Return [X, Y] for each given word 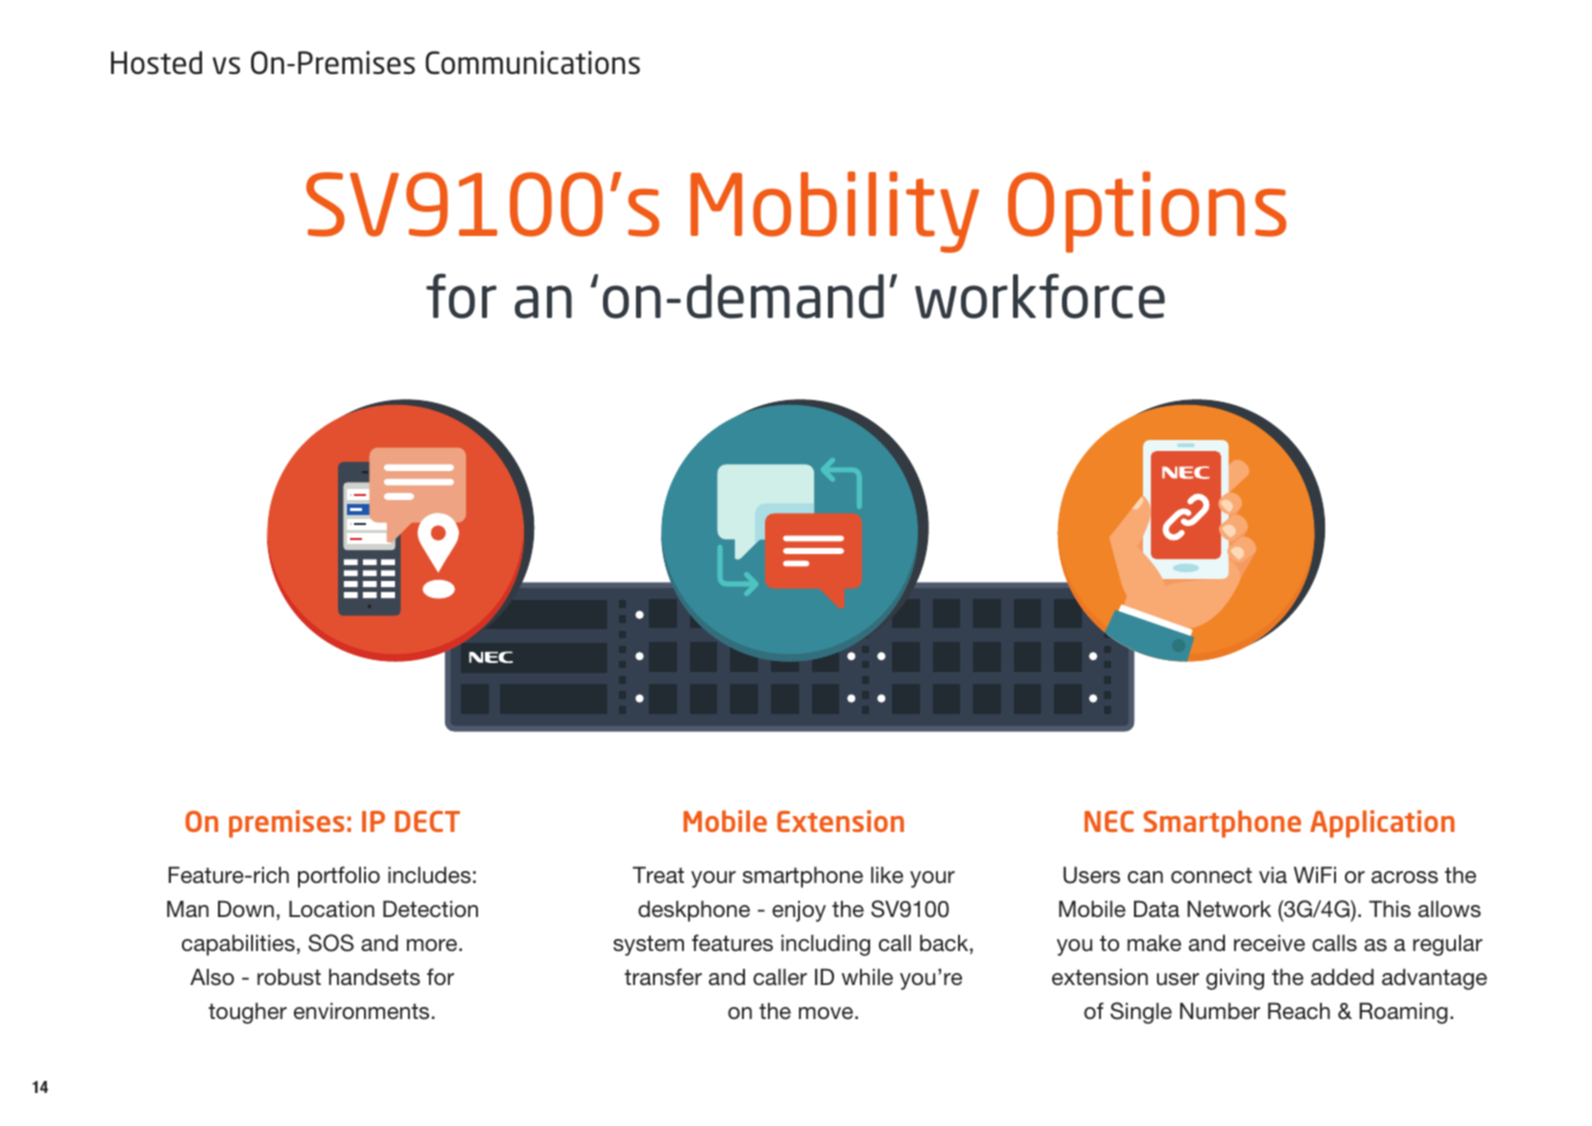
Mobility [834, 212]
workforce [1040, 296]
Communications [533, 62]
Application [1382, 824]
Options [1147, 212]
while [867, 977]
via [1273, 875]
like [887, 875]
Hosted [156, 62]
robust [289, 977]
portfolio [339, 877]
